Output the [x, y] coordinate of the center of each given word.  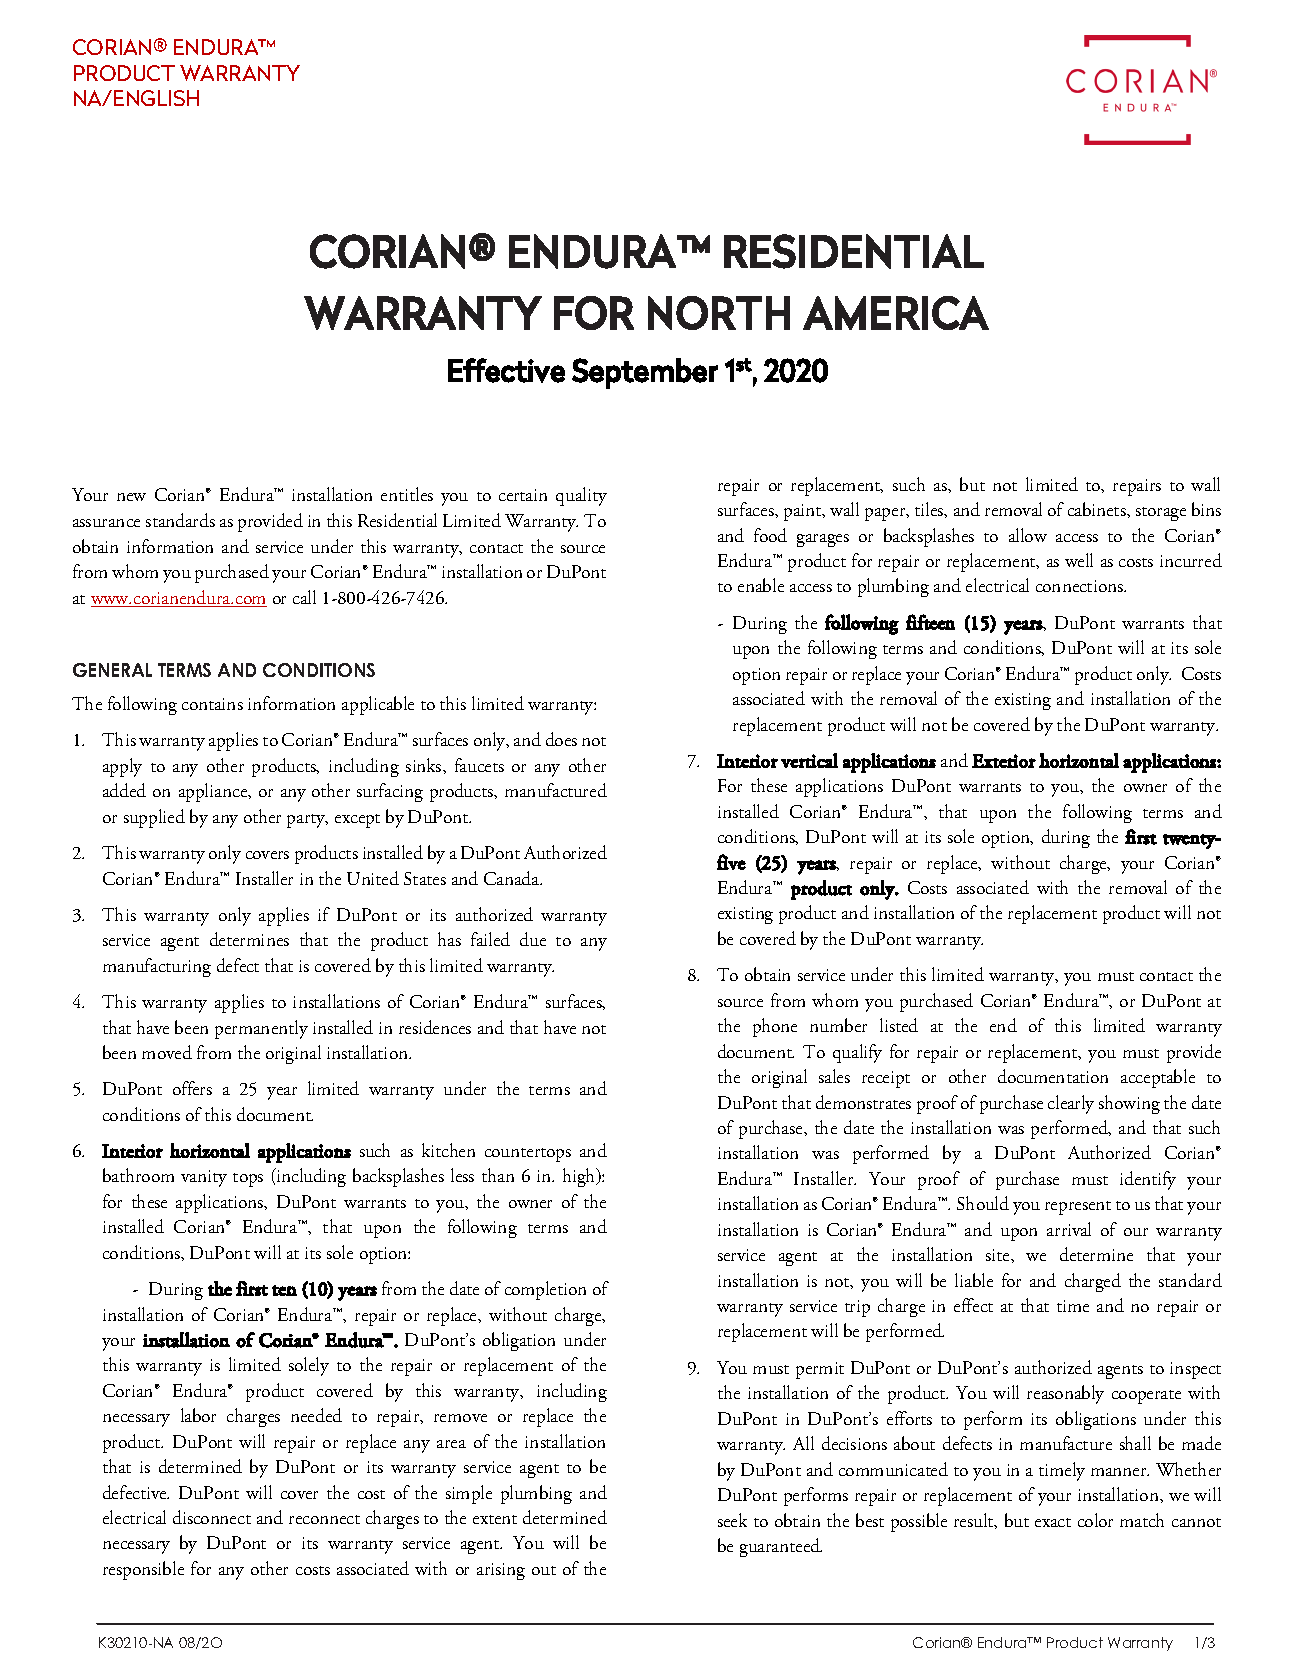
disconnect [212, 1517]
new [131, 497]
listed [899, 1025]
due [533, 939]
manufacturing [157, 967]
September [645, 373]
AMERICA [896, 313]
